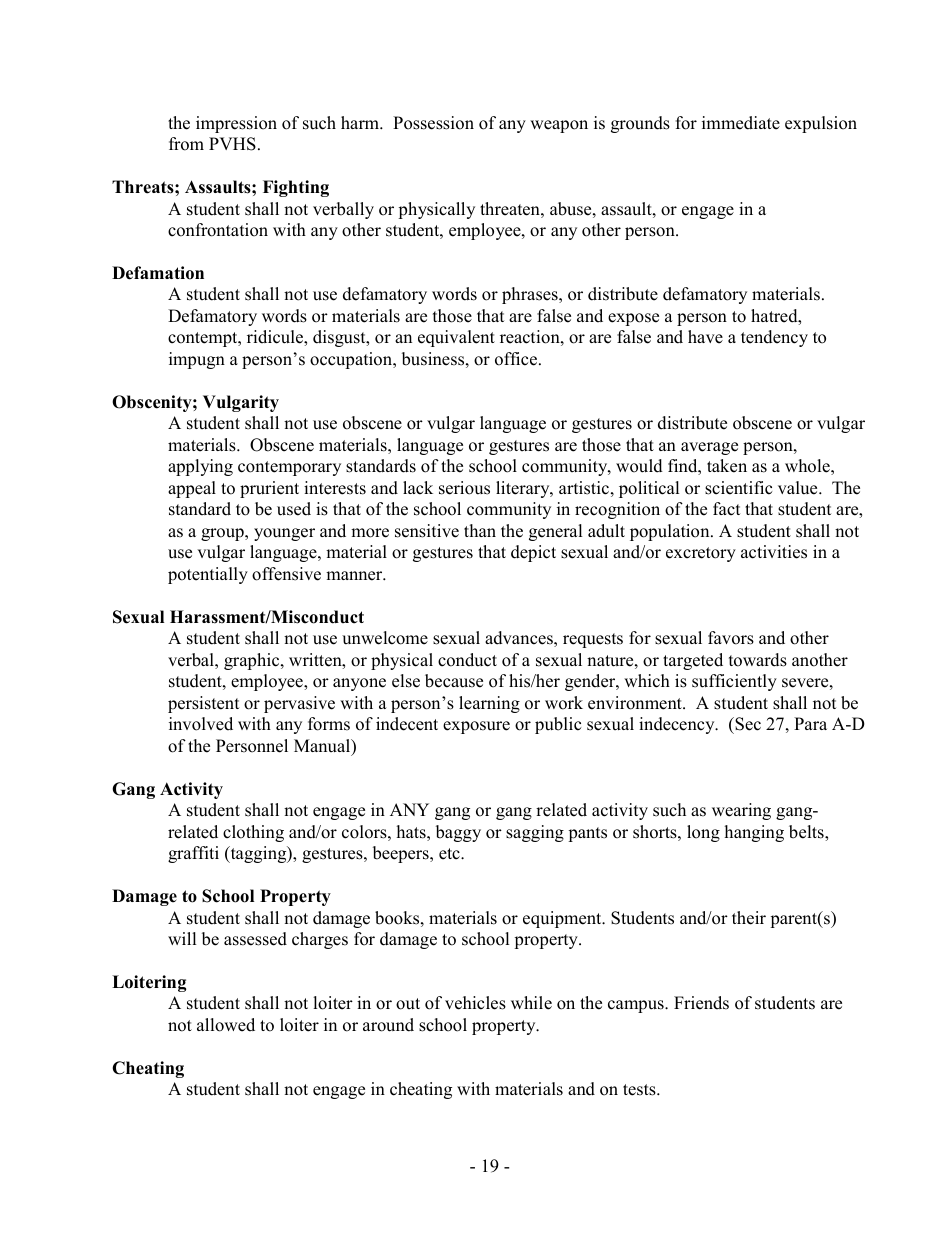 The image size is (952, 1233). Describe the element at coordinates (226, 1025) in the page. I see `allowed` at that location.
